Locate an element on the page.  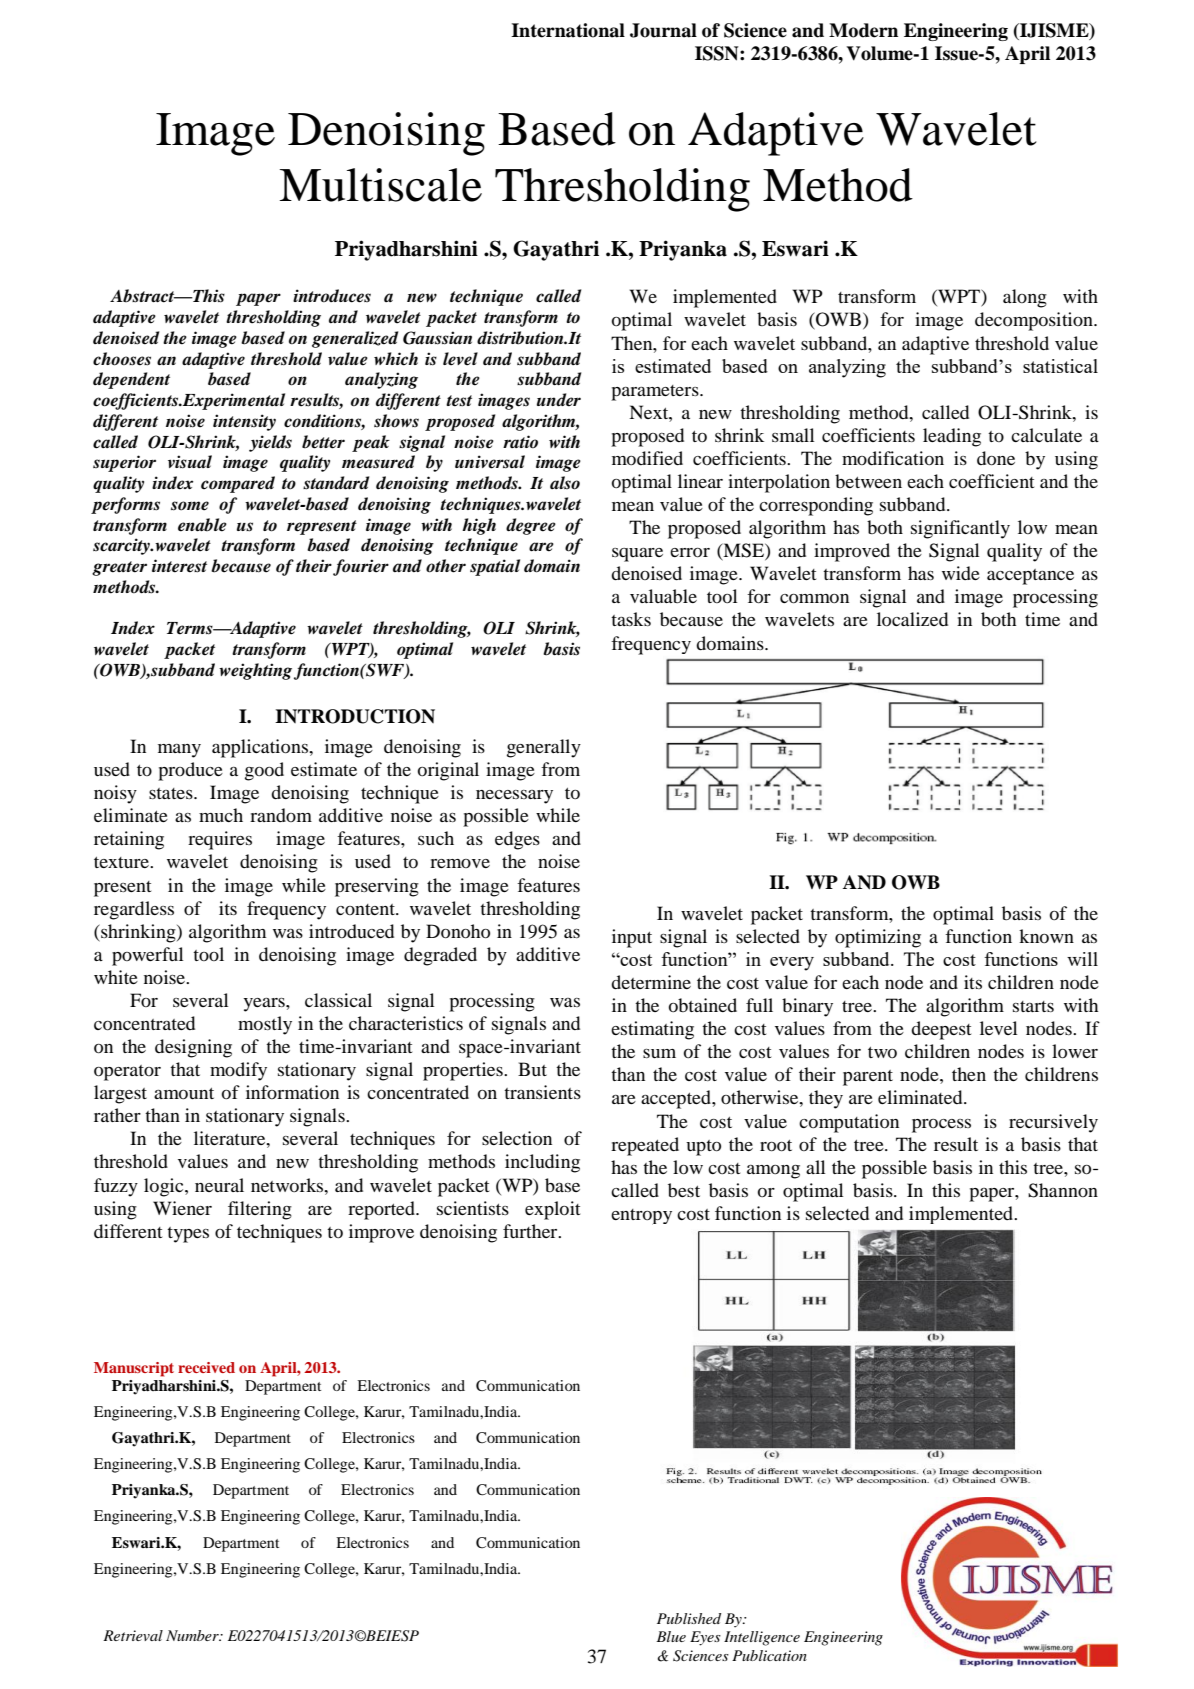
edges is located at coordinates (517, 840).
